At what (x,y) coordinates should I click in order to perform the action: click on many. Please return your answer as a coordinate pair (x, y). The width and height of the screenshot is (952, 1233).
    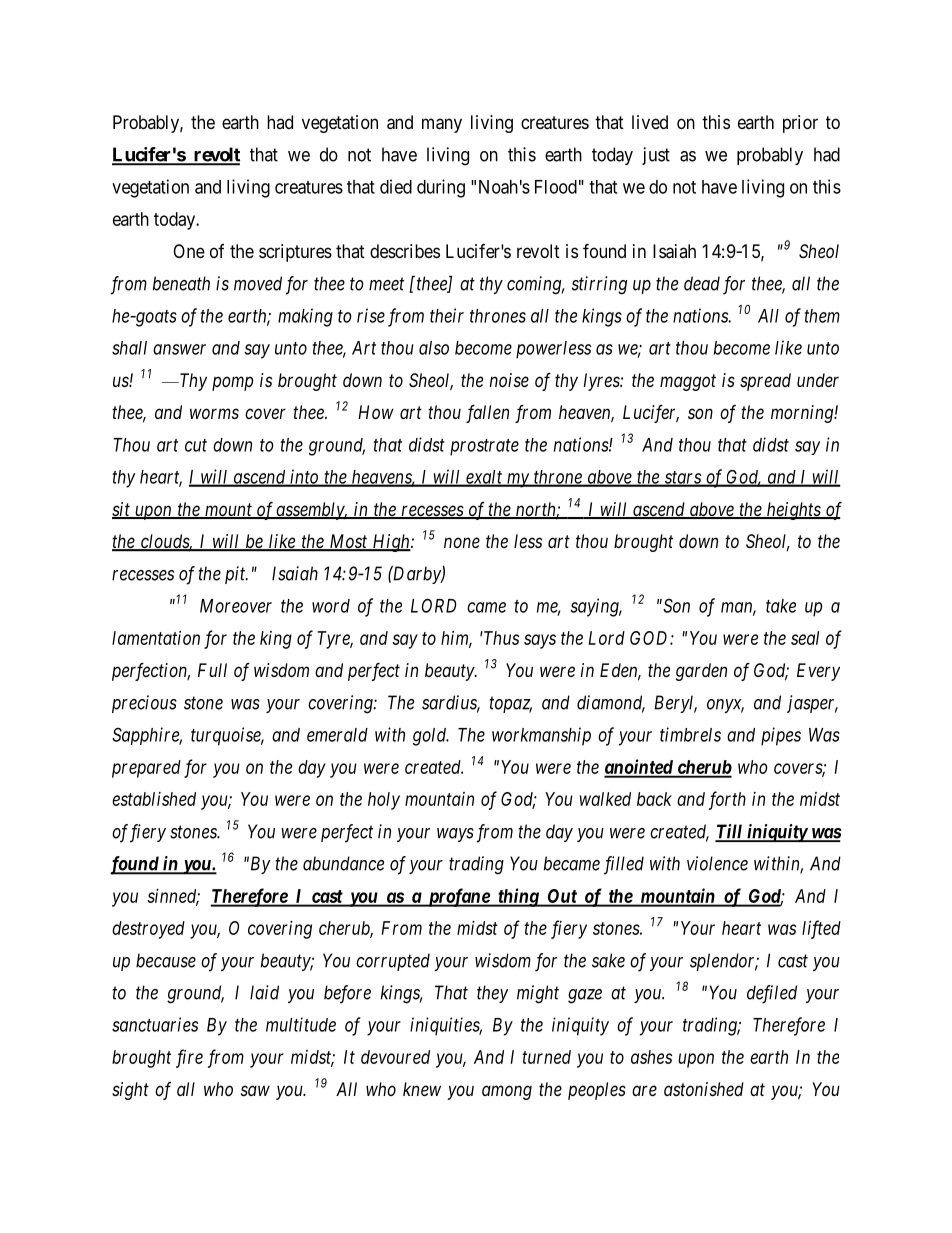
    Looking at the image, I should click on (442, 125).
